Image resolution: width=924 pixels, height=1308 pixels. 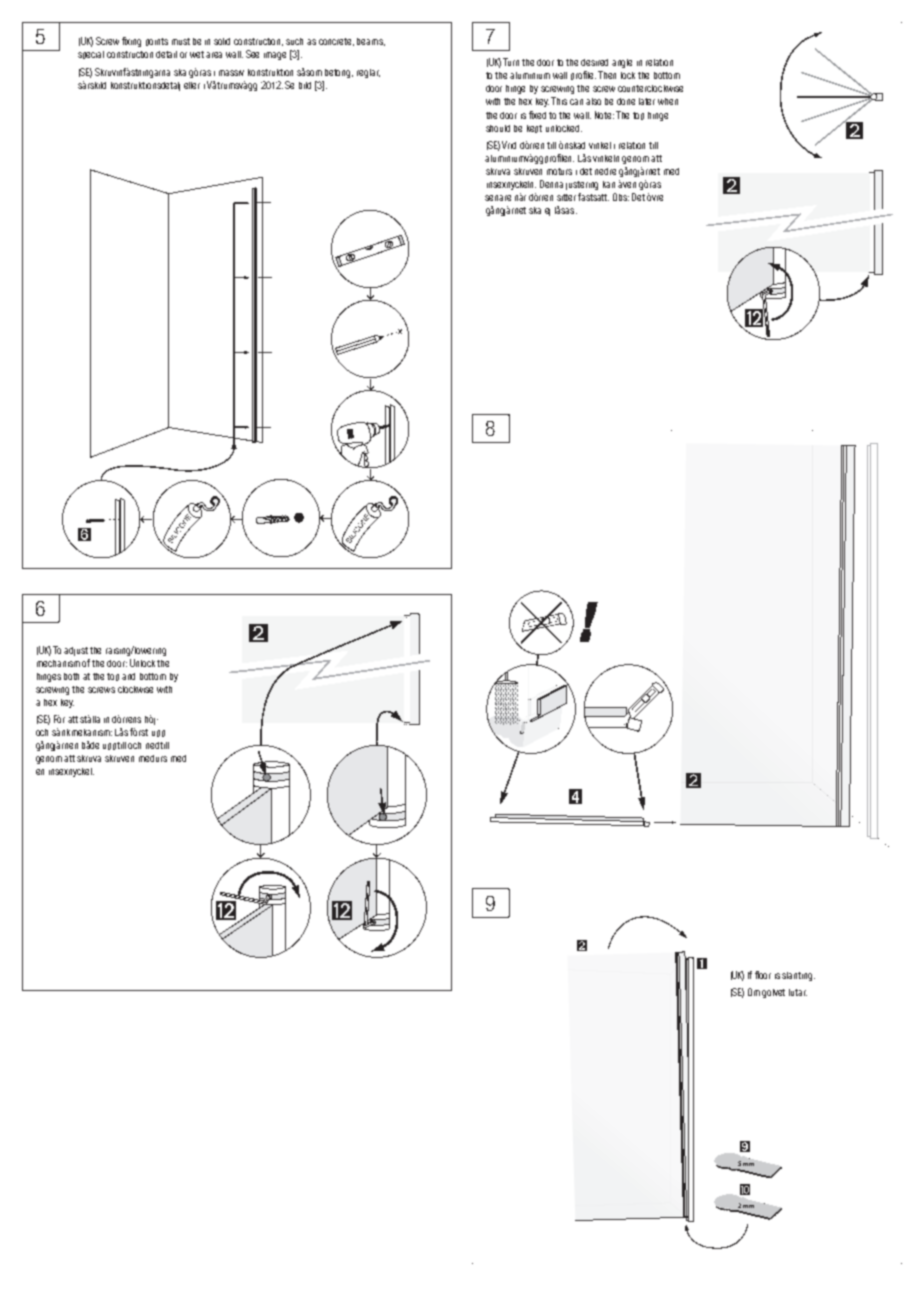 I want to click on both, so click(x=71, y=676).
